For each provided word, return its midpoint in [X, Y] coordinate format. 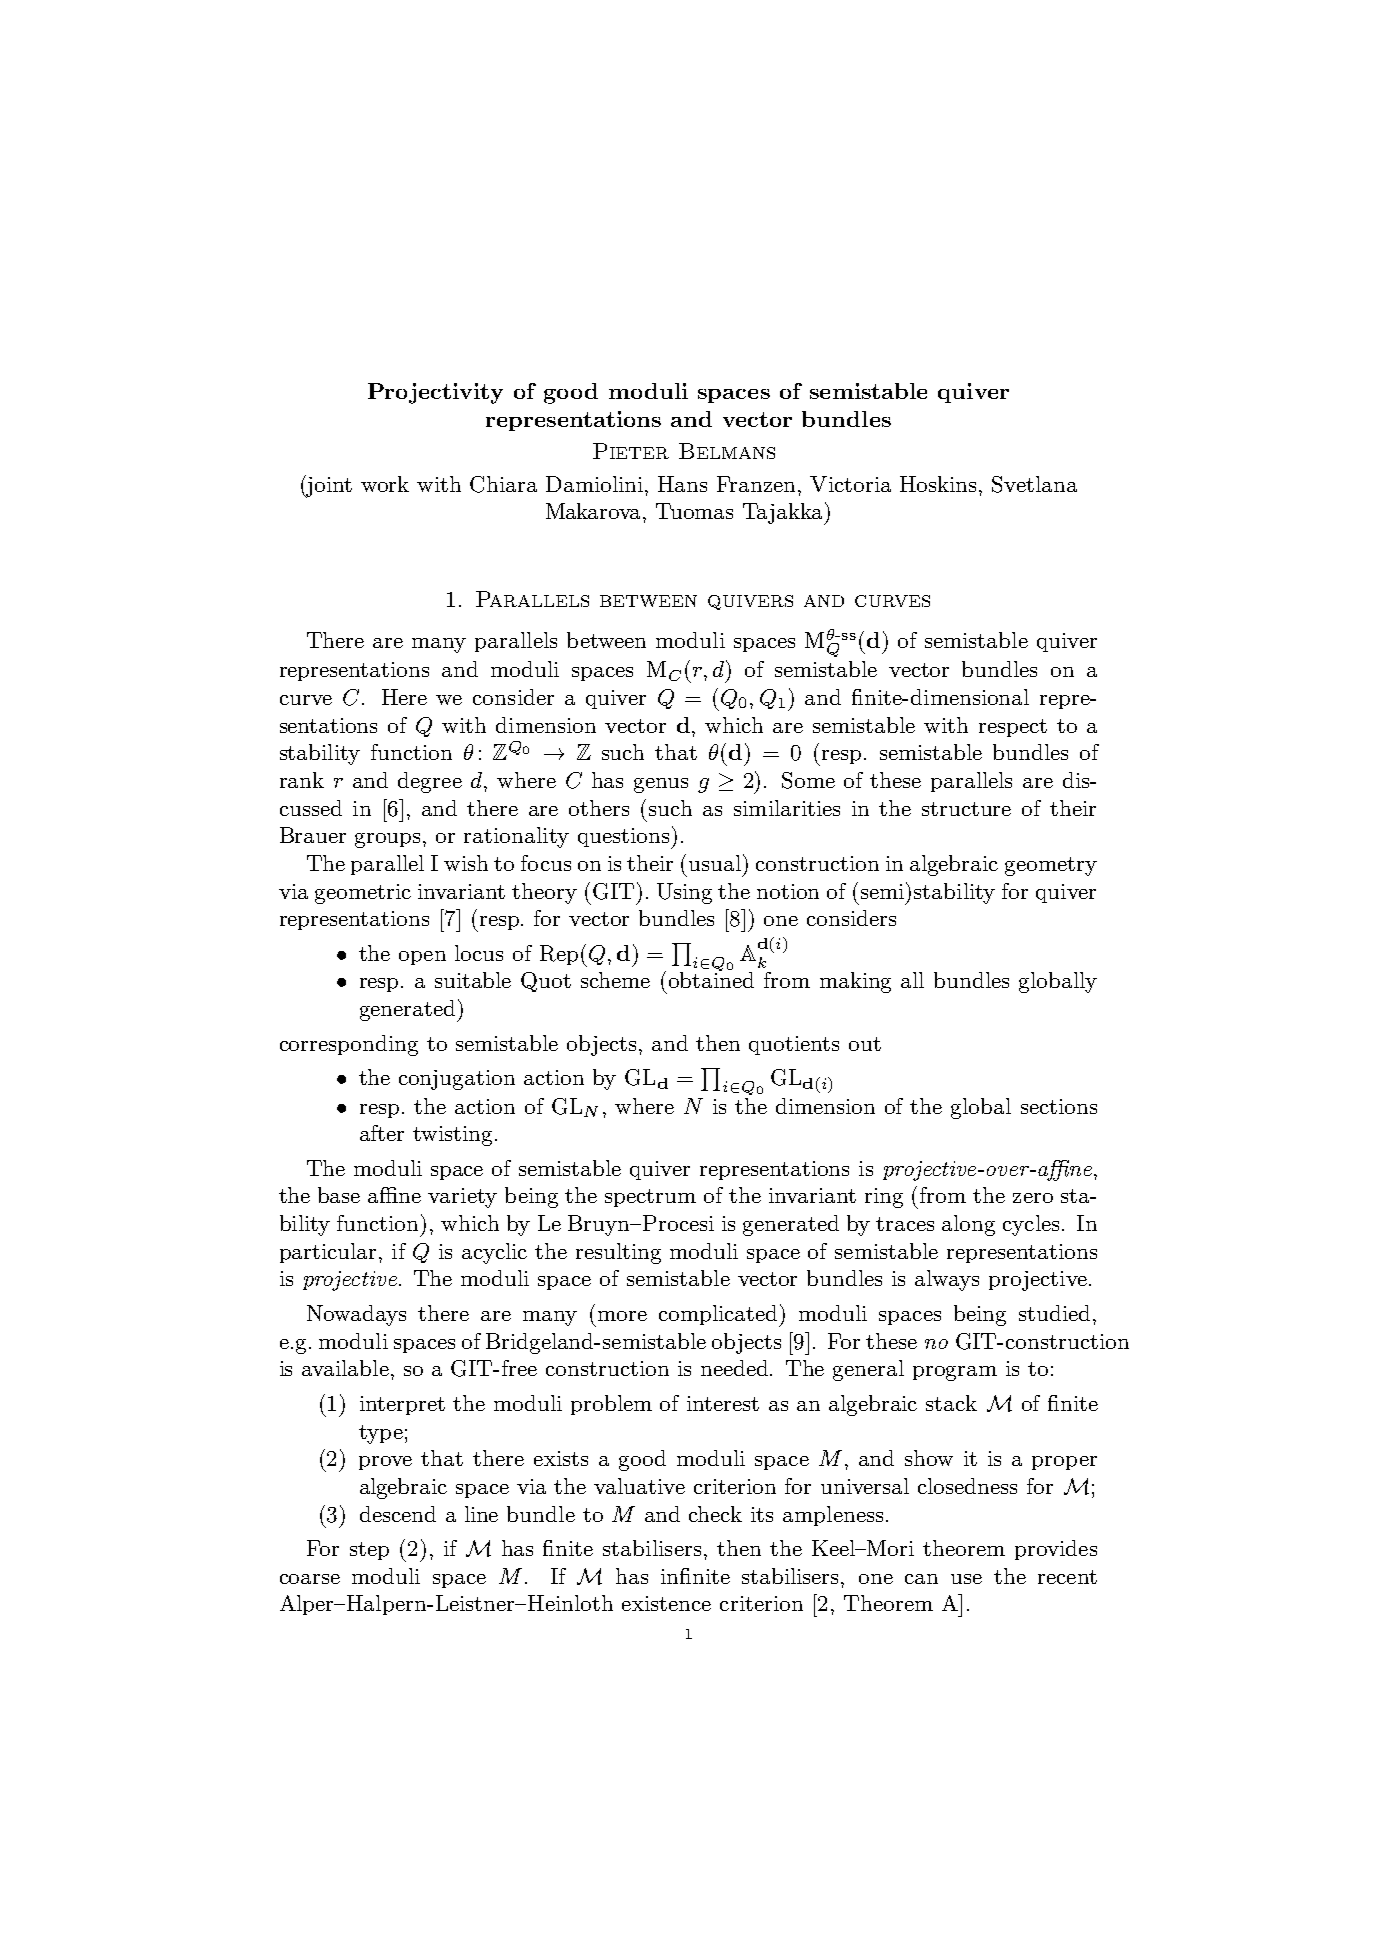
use [966, 1579]
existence [666, 1603]
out [865, 1044]
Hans [682, 484]
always [947, 1280]
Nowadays [356, 1315]
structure [966, 809]
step [369, 1551]
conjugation [457, 1080]
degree [430, 782]
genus [661, 785]
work [385, 484]
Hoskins [938, 484]
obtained [711, 979]
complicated [719, 1316]
